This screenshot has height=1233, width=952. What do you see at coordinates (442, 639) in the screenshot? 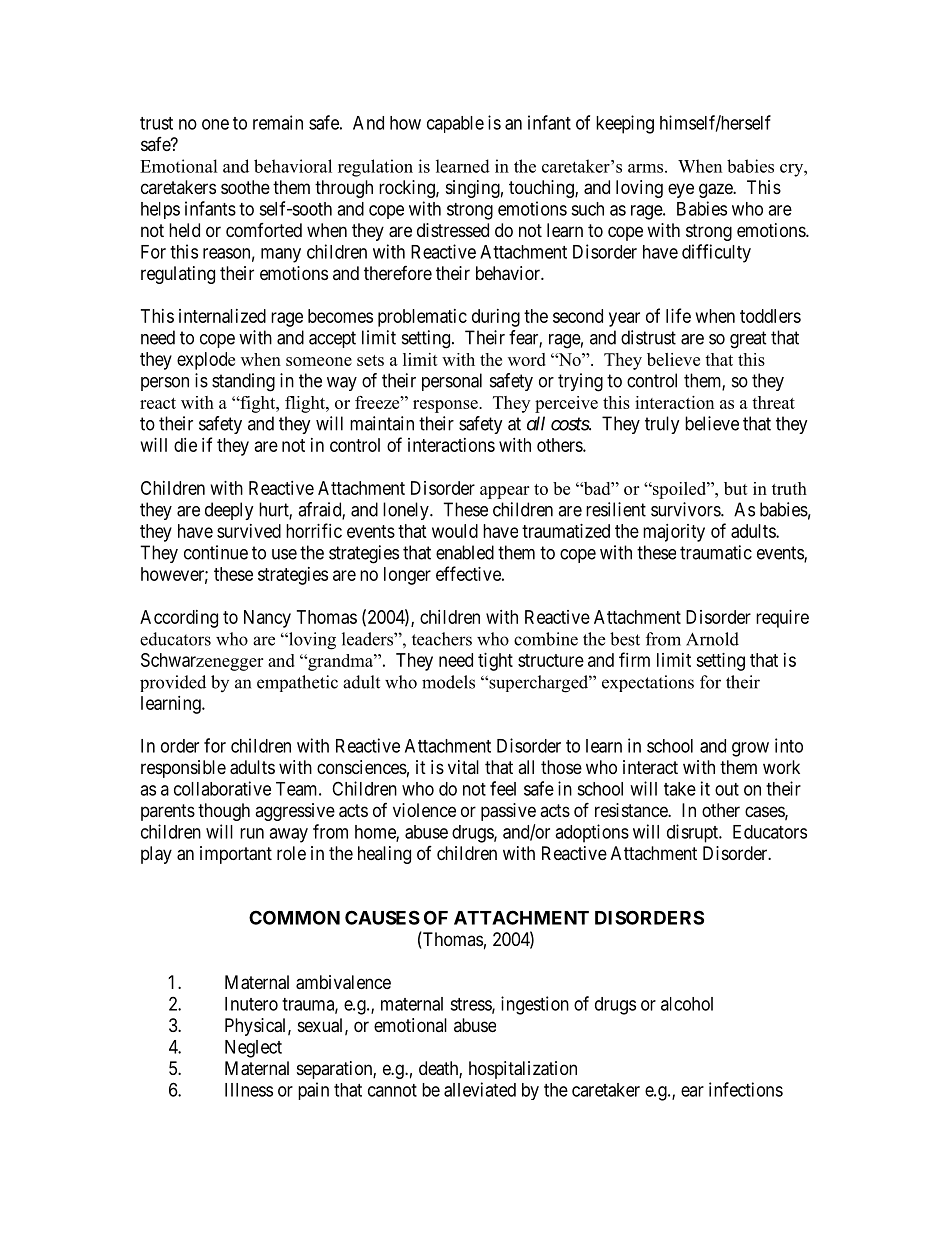
I see `teachers` at bounding box center [442, 639].
